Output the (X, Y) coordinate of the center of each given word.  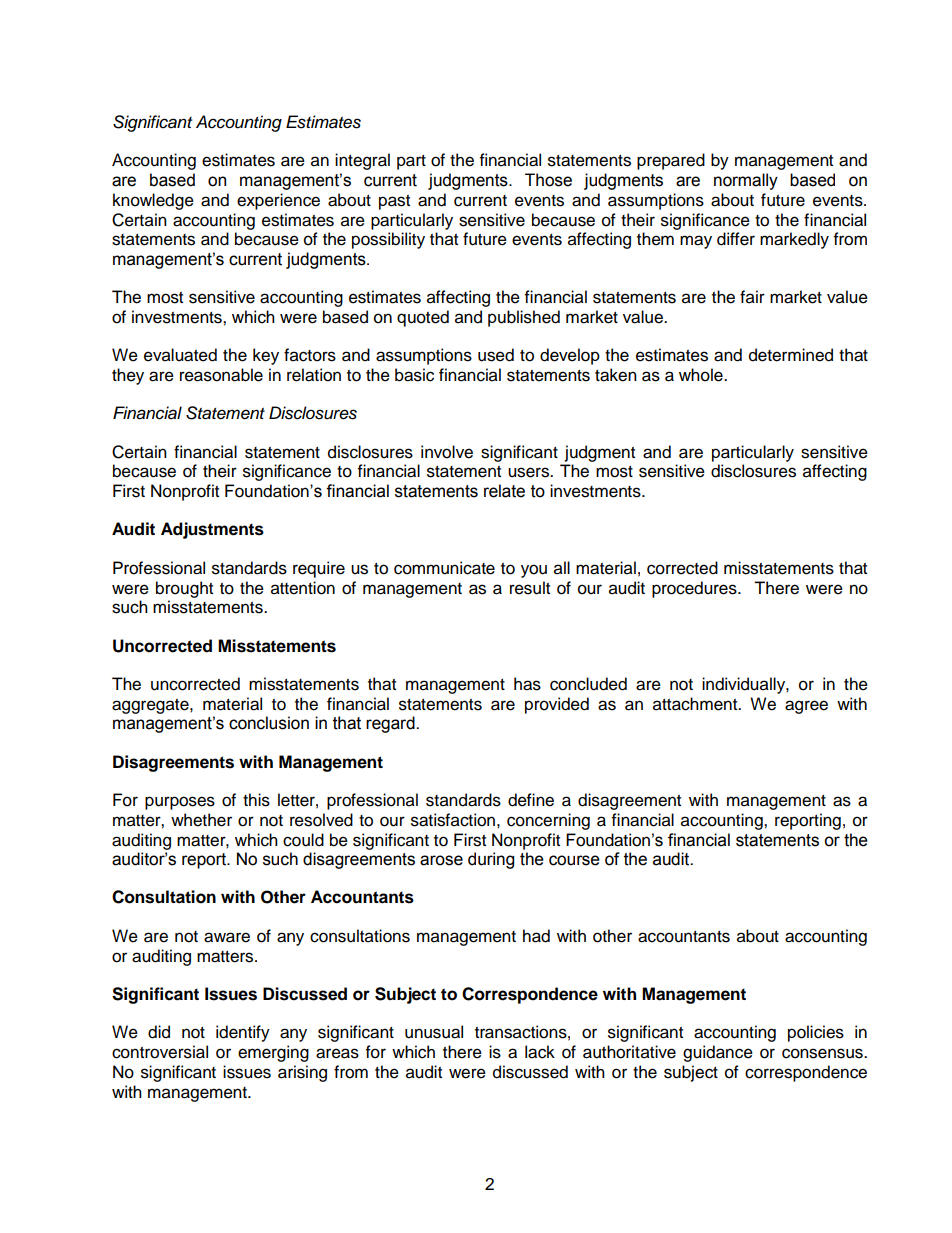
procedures (695, 589)
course (574, 860)
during (491, 860)
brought (184, 589)
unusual (434, 1032)
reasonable (221, 375)
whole (702, 375)
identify (243, 1033)
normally (746, 181)
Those (548, 180)
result (530, 588)
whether (201, 820)
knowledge (153, 201)
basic (414, 375)
